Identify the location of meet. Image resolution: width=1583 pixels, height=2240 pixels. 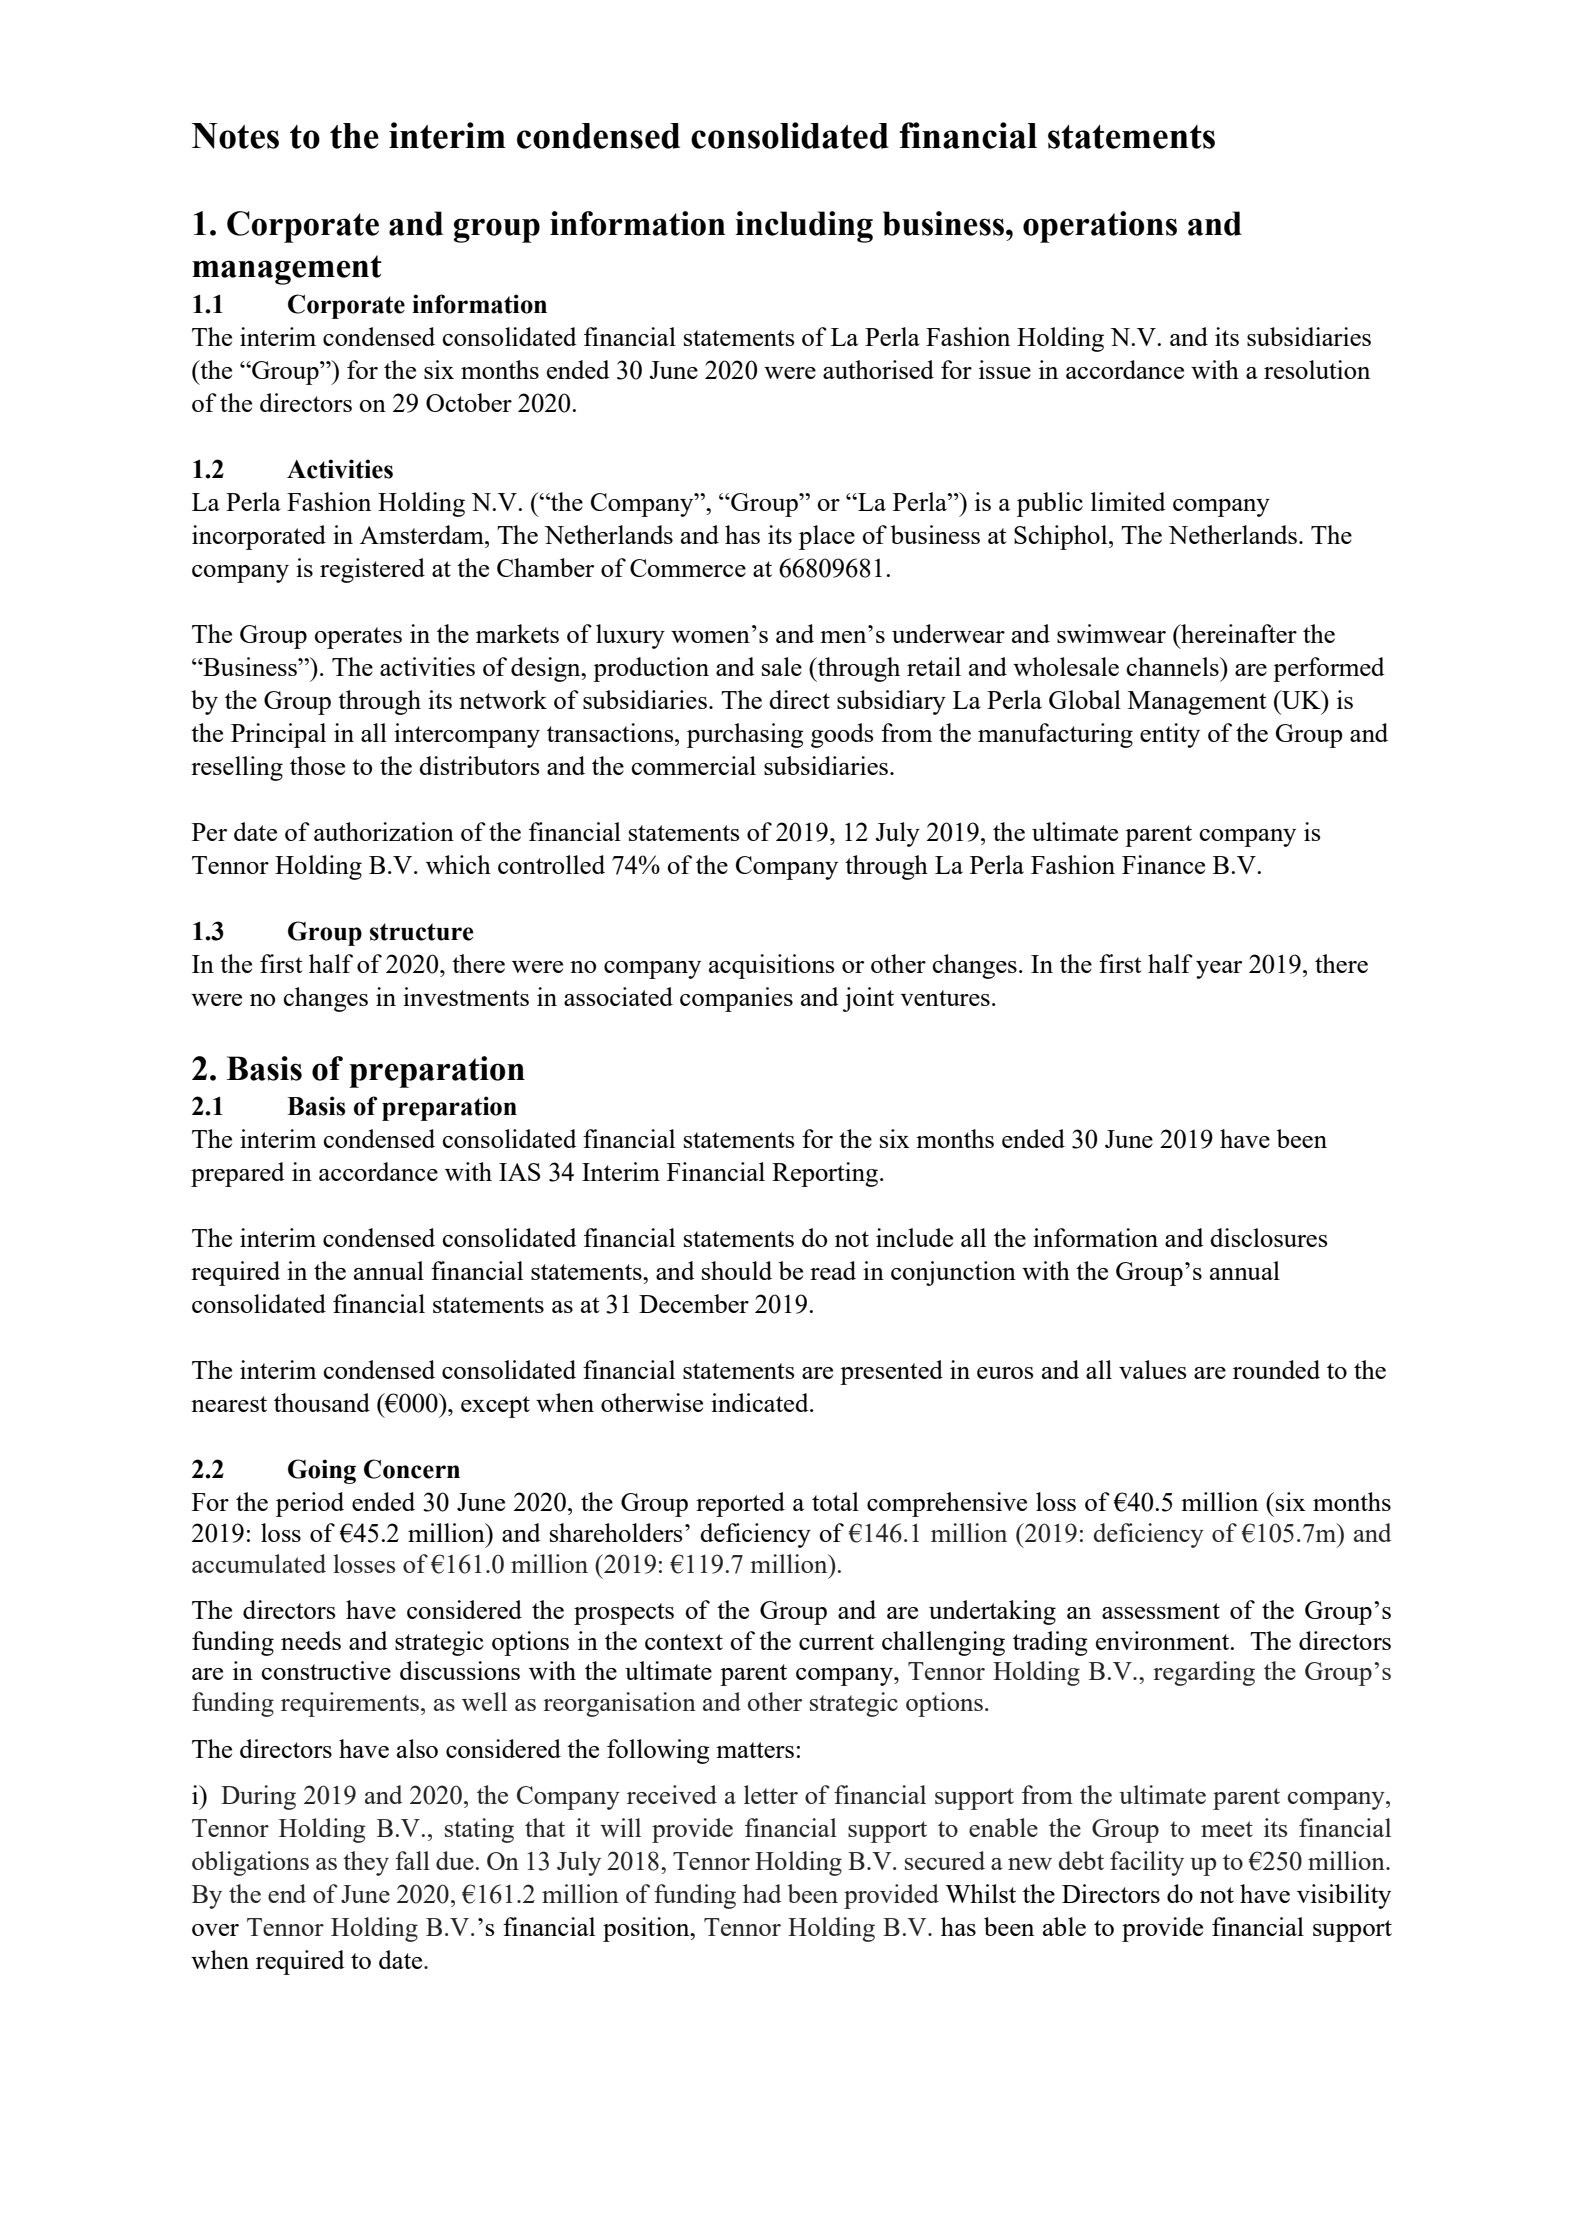
(1227, 1829).
